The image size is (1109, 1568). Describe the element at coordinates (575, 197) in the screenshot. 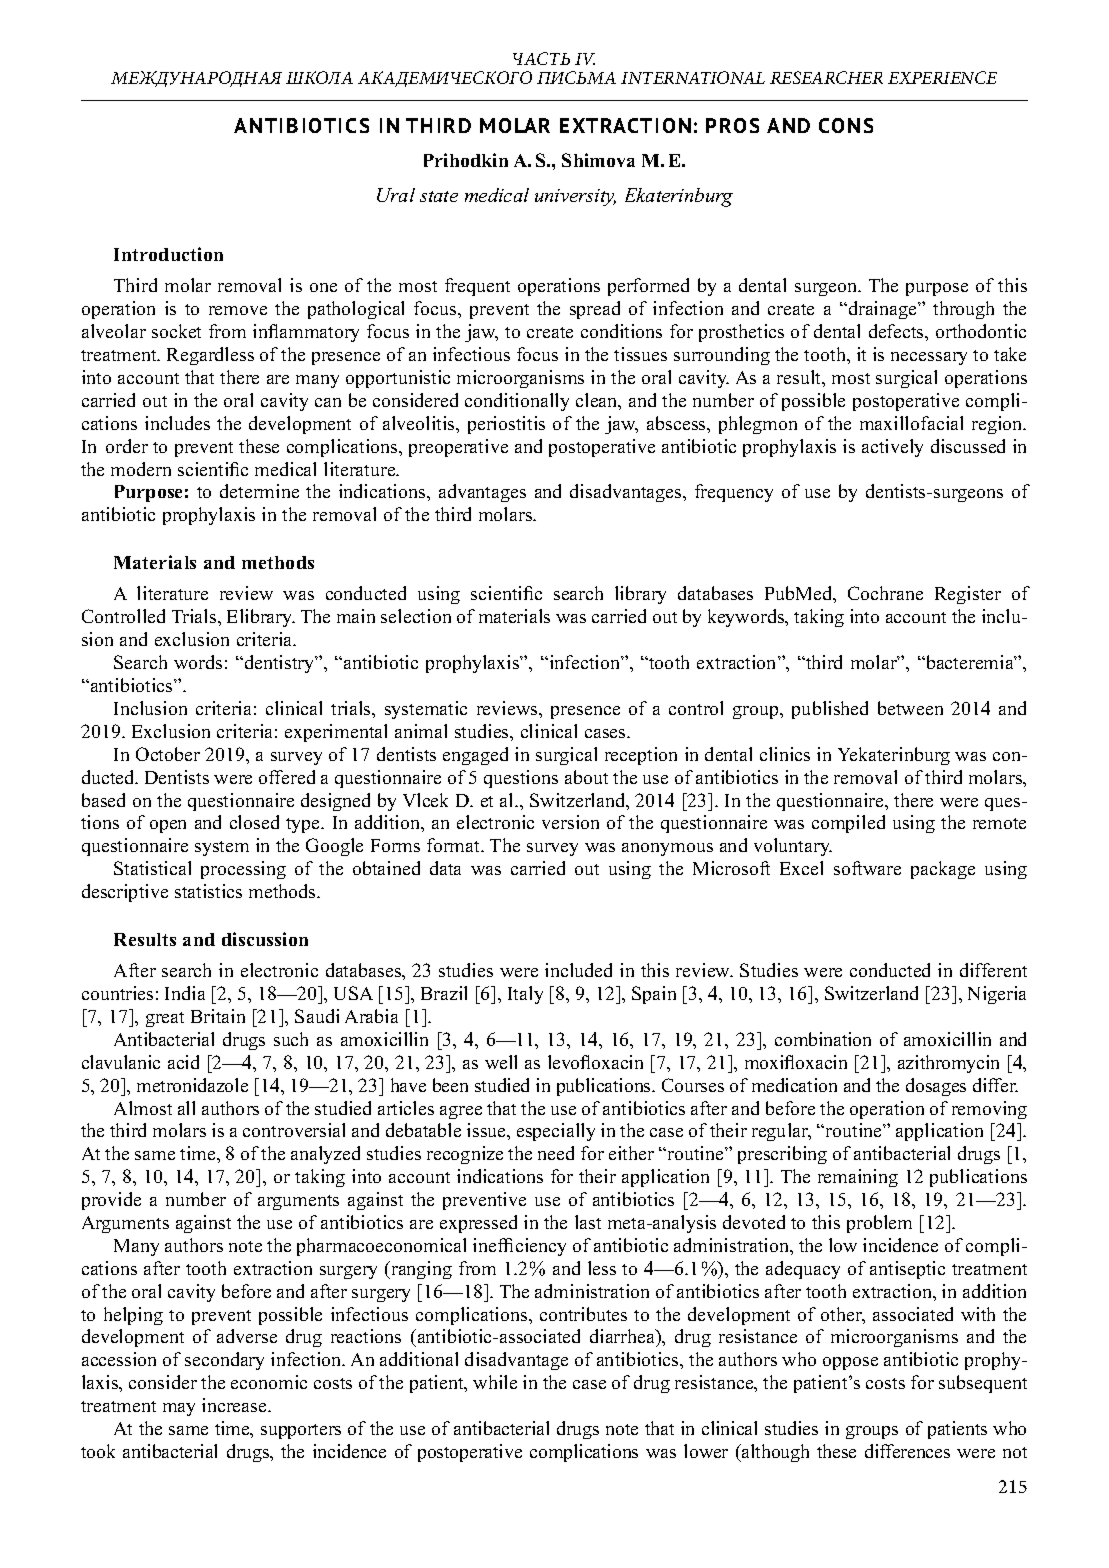

I see `university` at that location.
